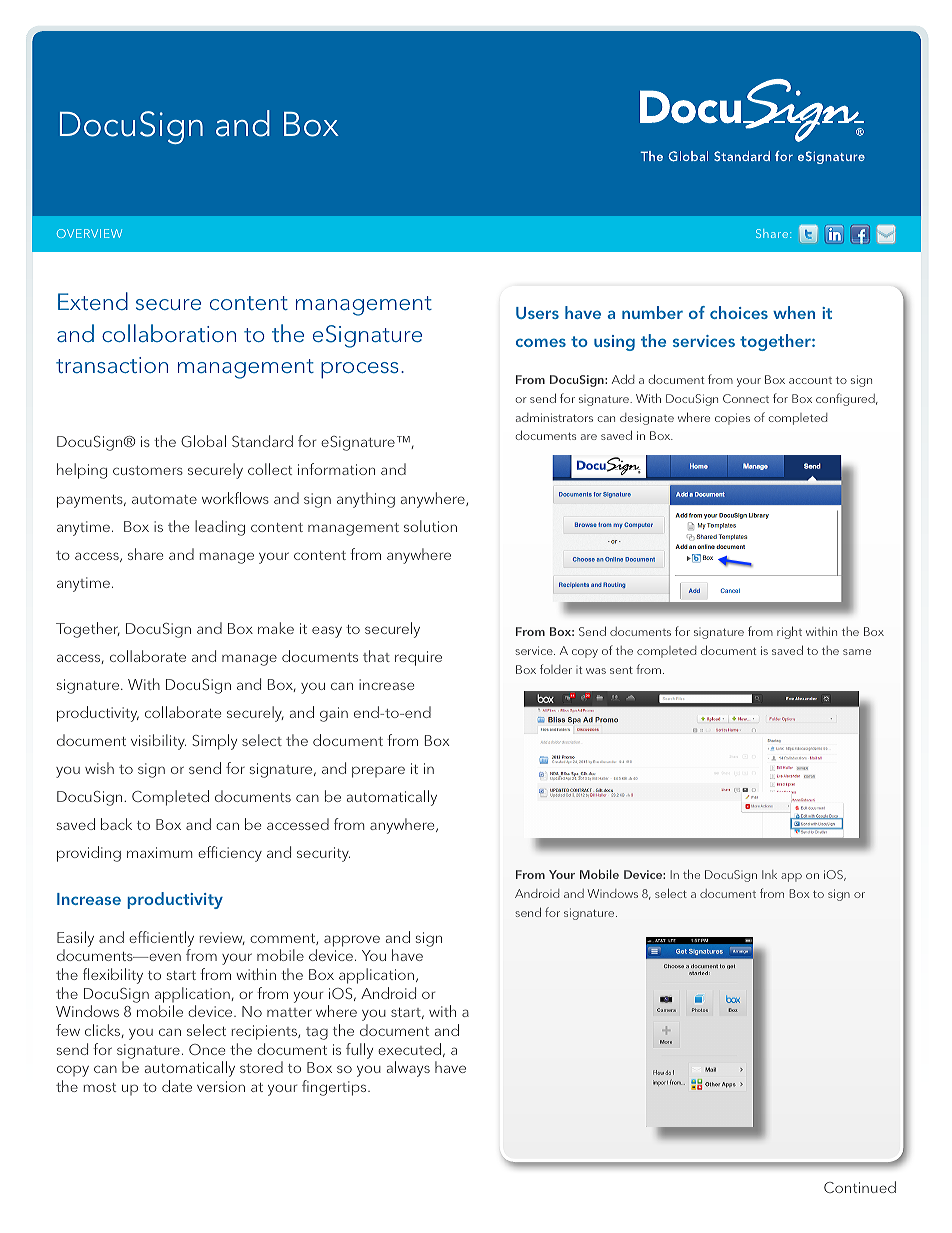 Image resolution: width=952 pixels, height=1233 pixels. I want to click on OVERVIEW, so click(89, 233).
